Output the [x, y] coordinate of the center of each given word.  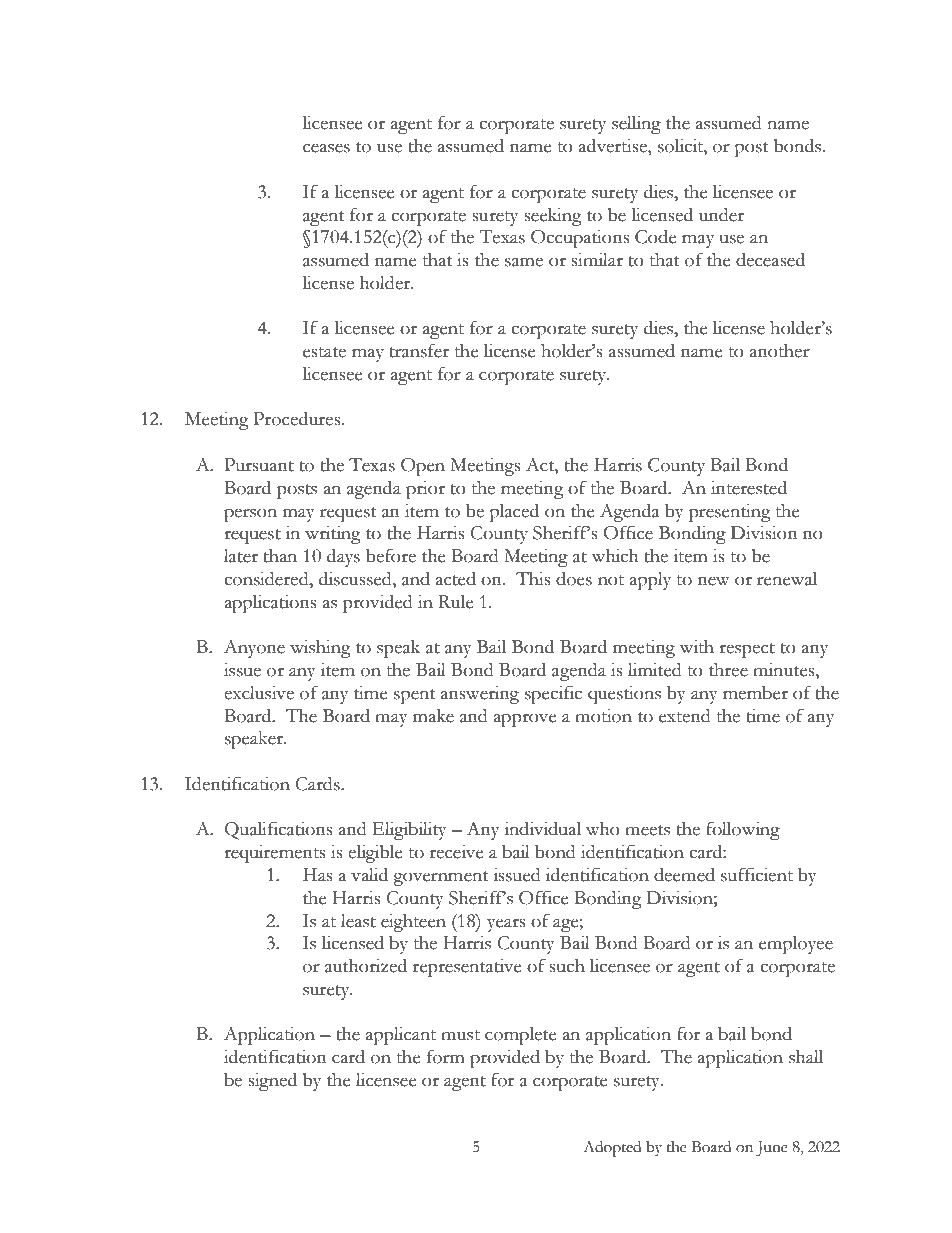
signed [272, 1082]
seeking [553, 217]
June [772, 1149]
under [721, 215]
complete [521, 1036]
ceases [326, 148]
